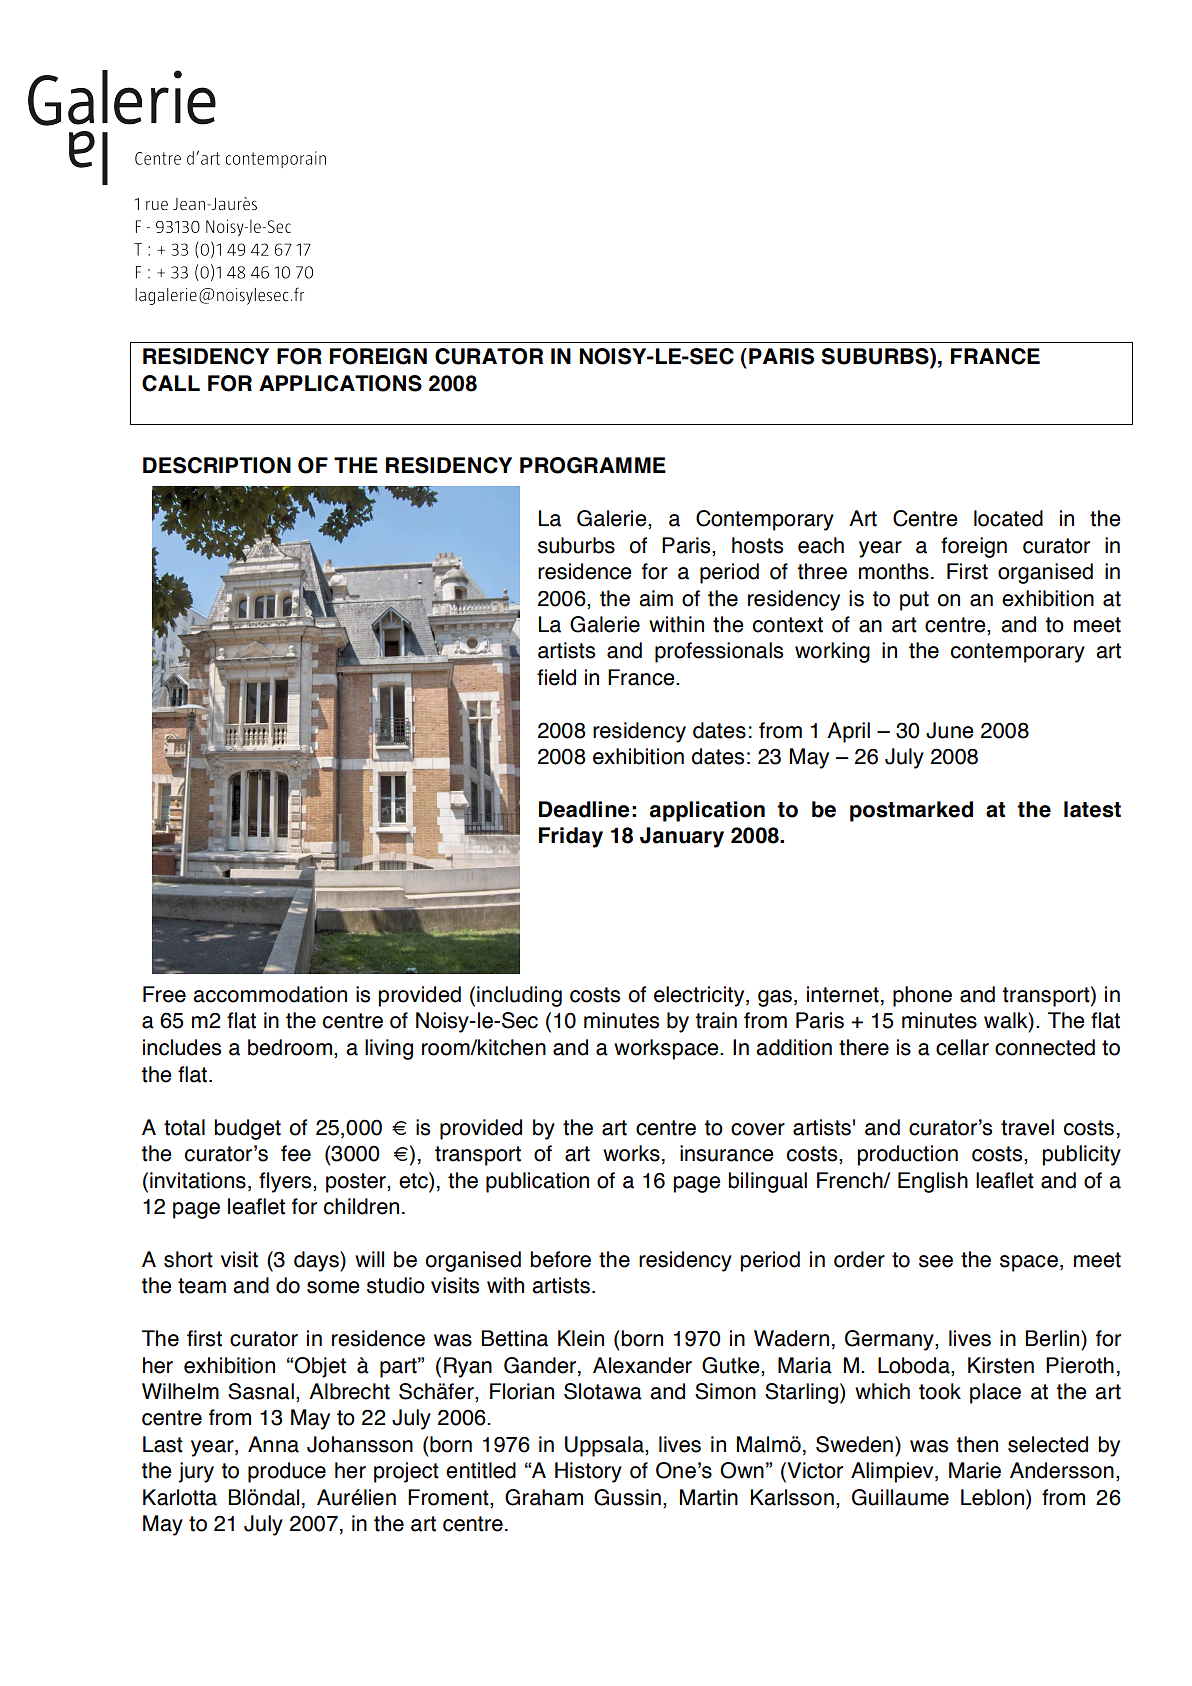 The height and width of the screenshot is (1686, 1192). I want to click on Uppsala, so click(605, 1446).
